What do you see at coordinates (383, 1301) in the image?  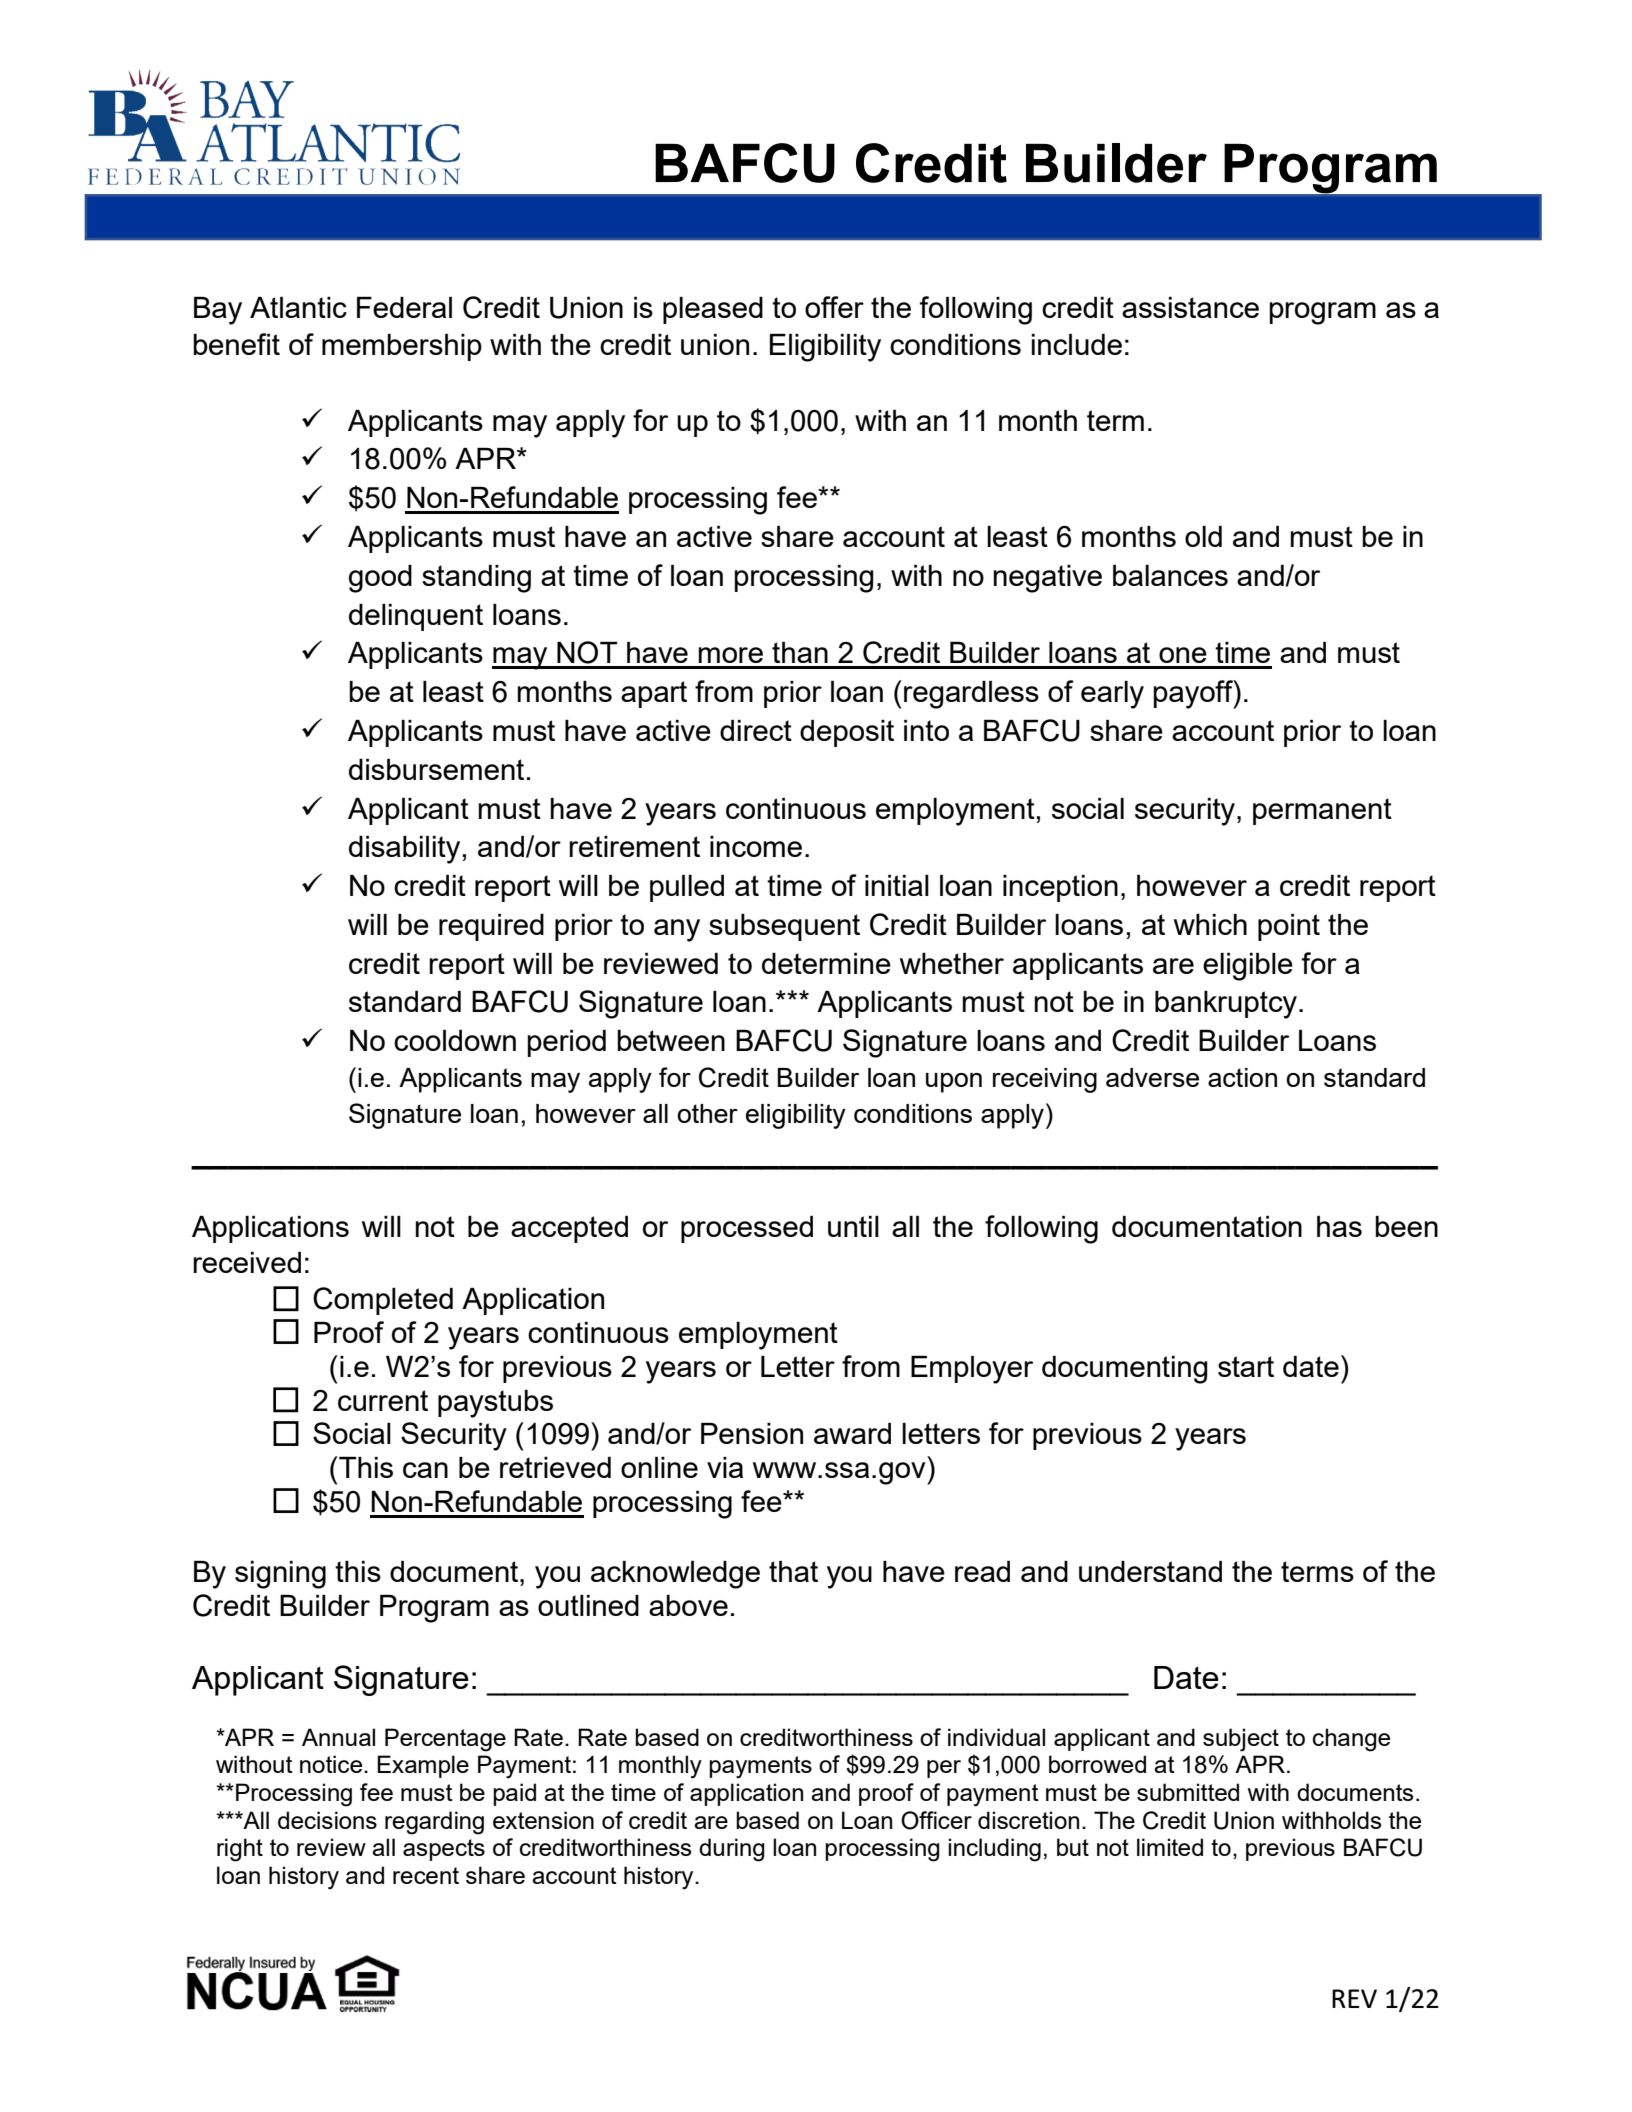 I see `Completed` at bounding box center [383, 1301].
